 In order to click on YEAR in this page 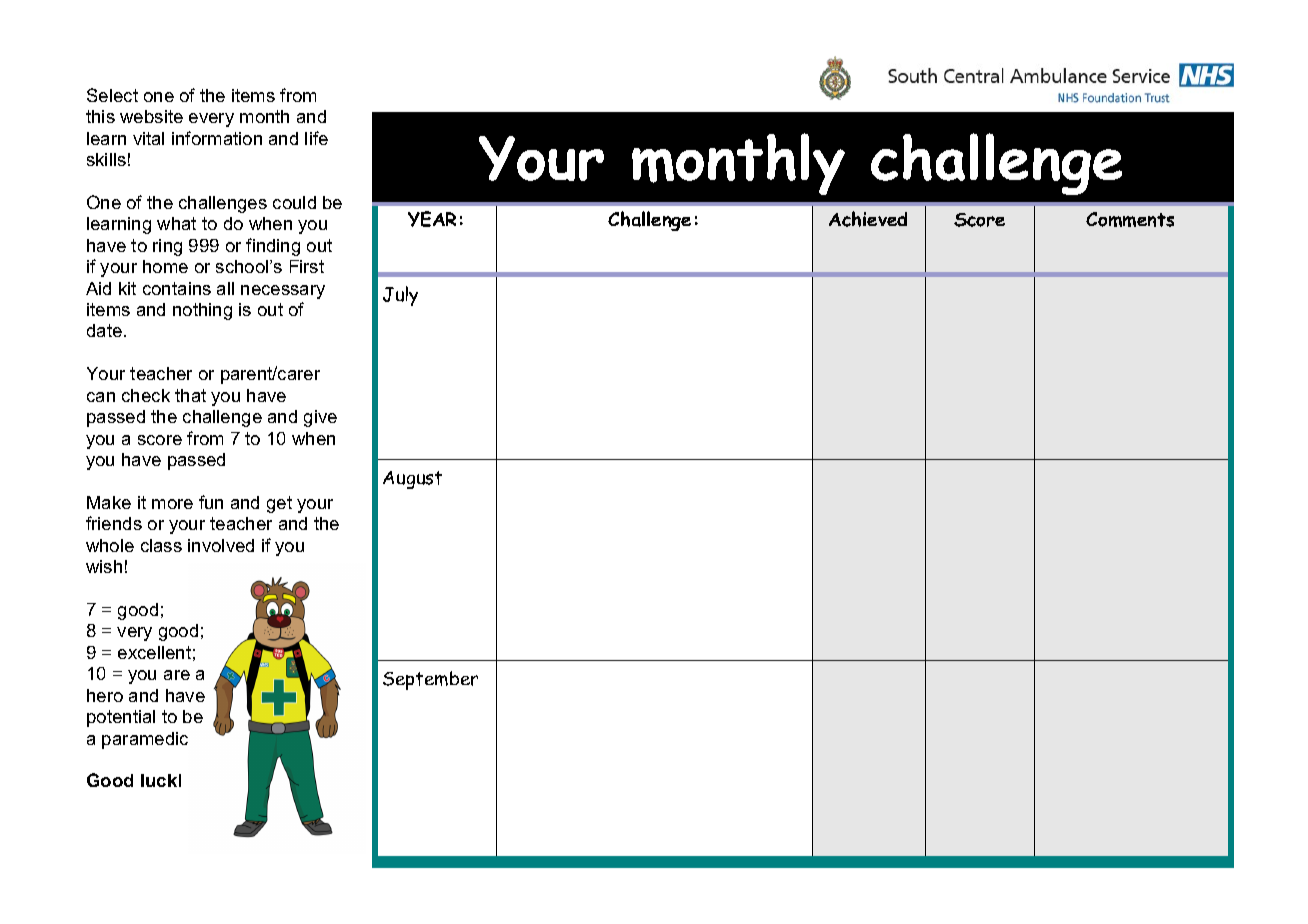, I will do `click(432, 219)`.
